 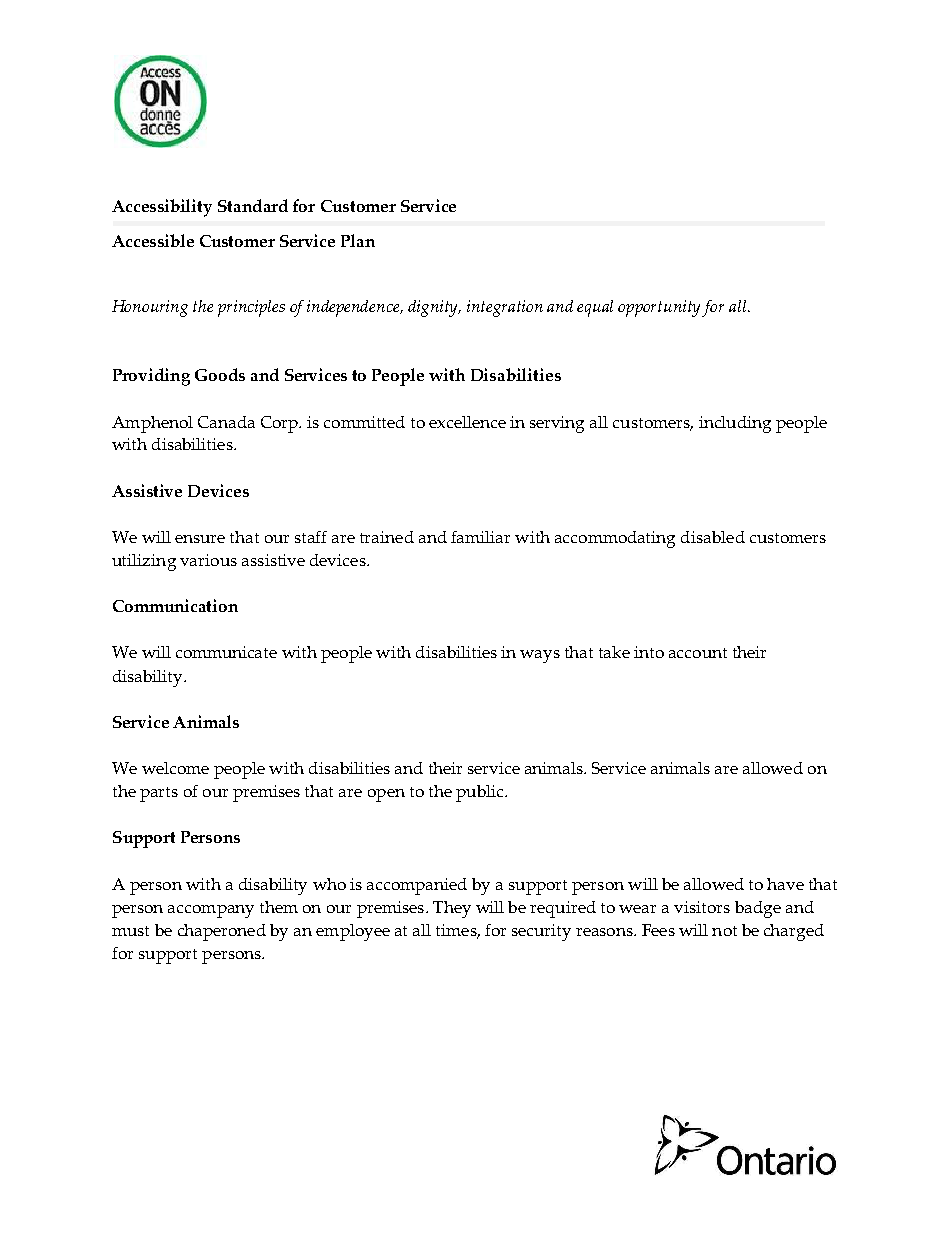 I want to click on excellence, so click(x=467, y=422).
